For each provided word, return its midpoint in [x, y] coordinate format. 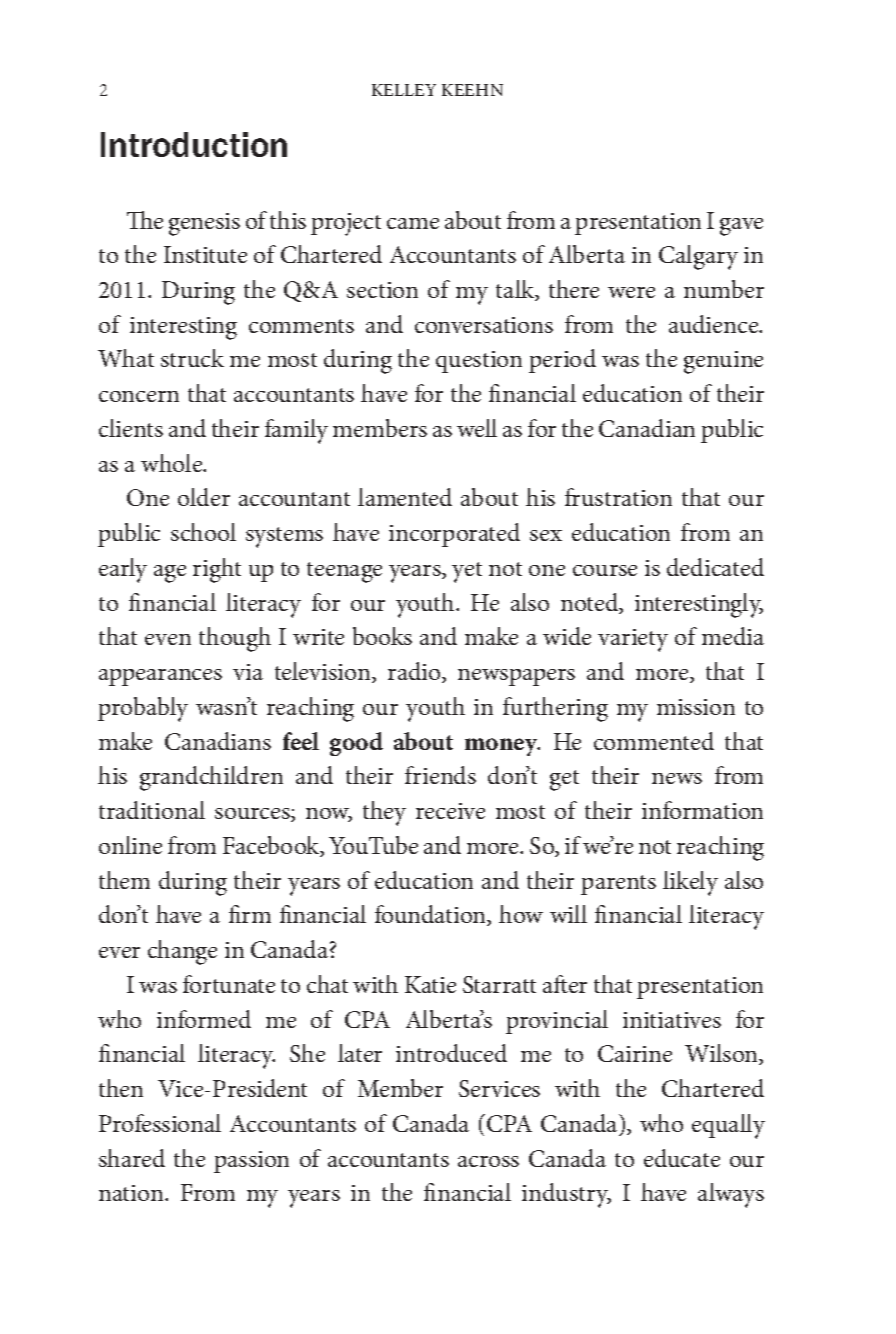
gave [741, 227]
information [702, 810]
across [488, 1161]
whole [173, 463]
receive [450, 811]
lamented [405, 497]
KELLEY [404, 90]
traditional [152, 810]
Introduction [194, 144]
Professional [160, 1123]
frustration [618, 497]
